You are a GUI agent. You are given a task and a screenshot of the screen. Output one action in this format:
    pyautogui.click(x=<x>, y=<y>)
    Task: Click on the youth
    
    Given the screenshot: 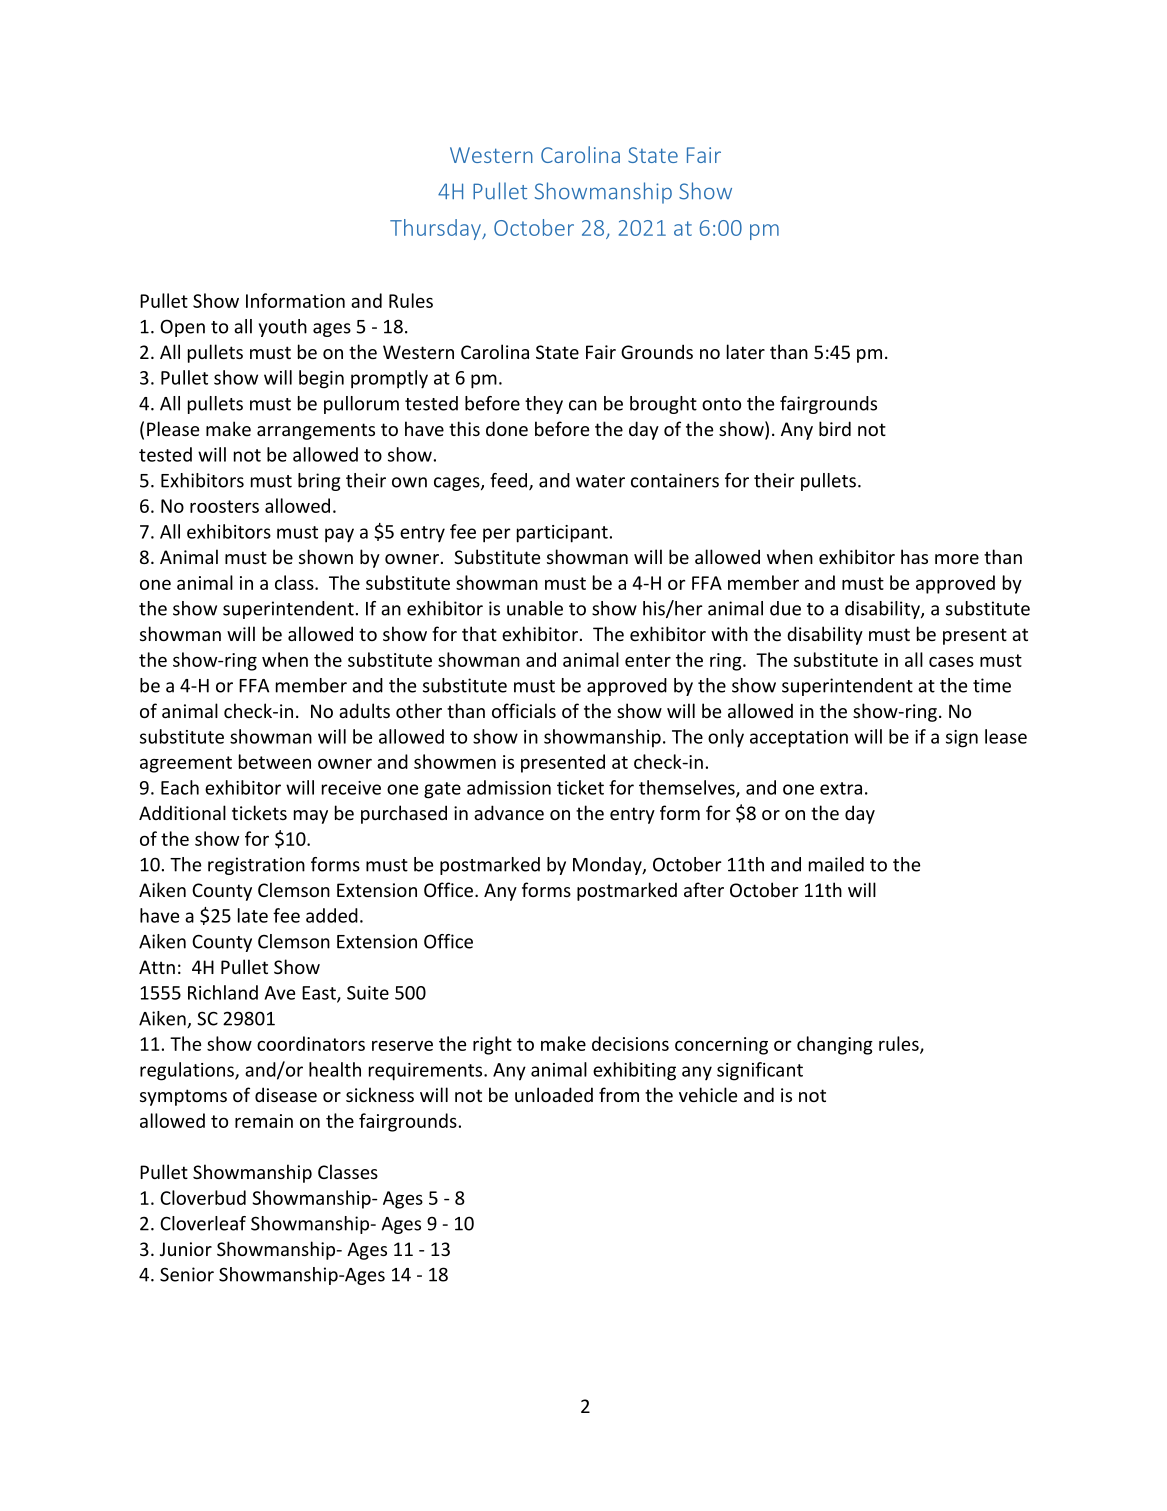 What is the action you would take?
    pyautogui.click(x=283, y=328)
